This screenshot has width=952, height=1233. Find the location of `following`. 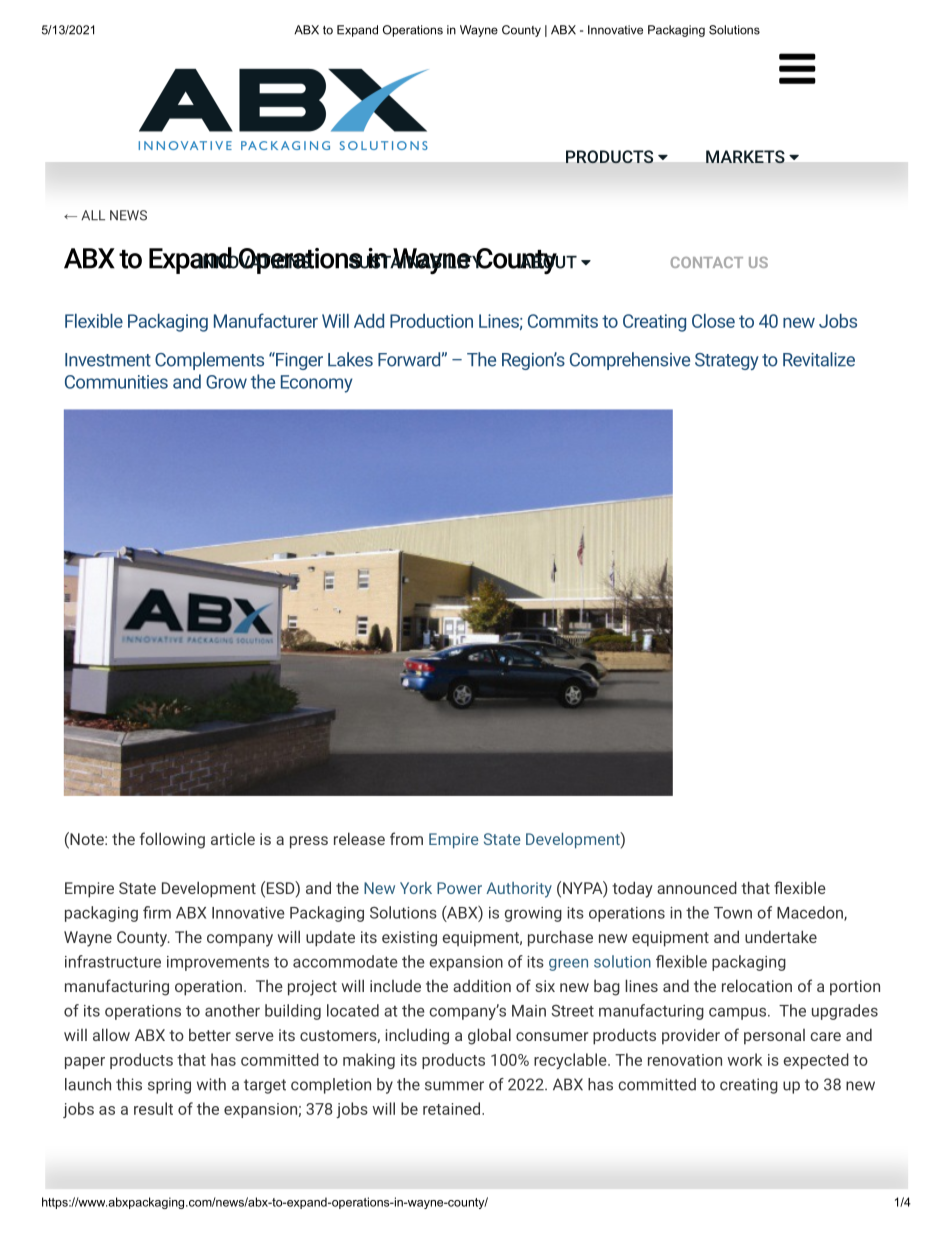

following is located at coordinates (172, 840).
